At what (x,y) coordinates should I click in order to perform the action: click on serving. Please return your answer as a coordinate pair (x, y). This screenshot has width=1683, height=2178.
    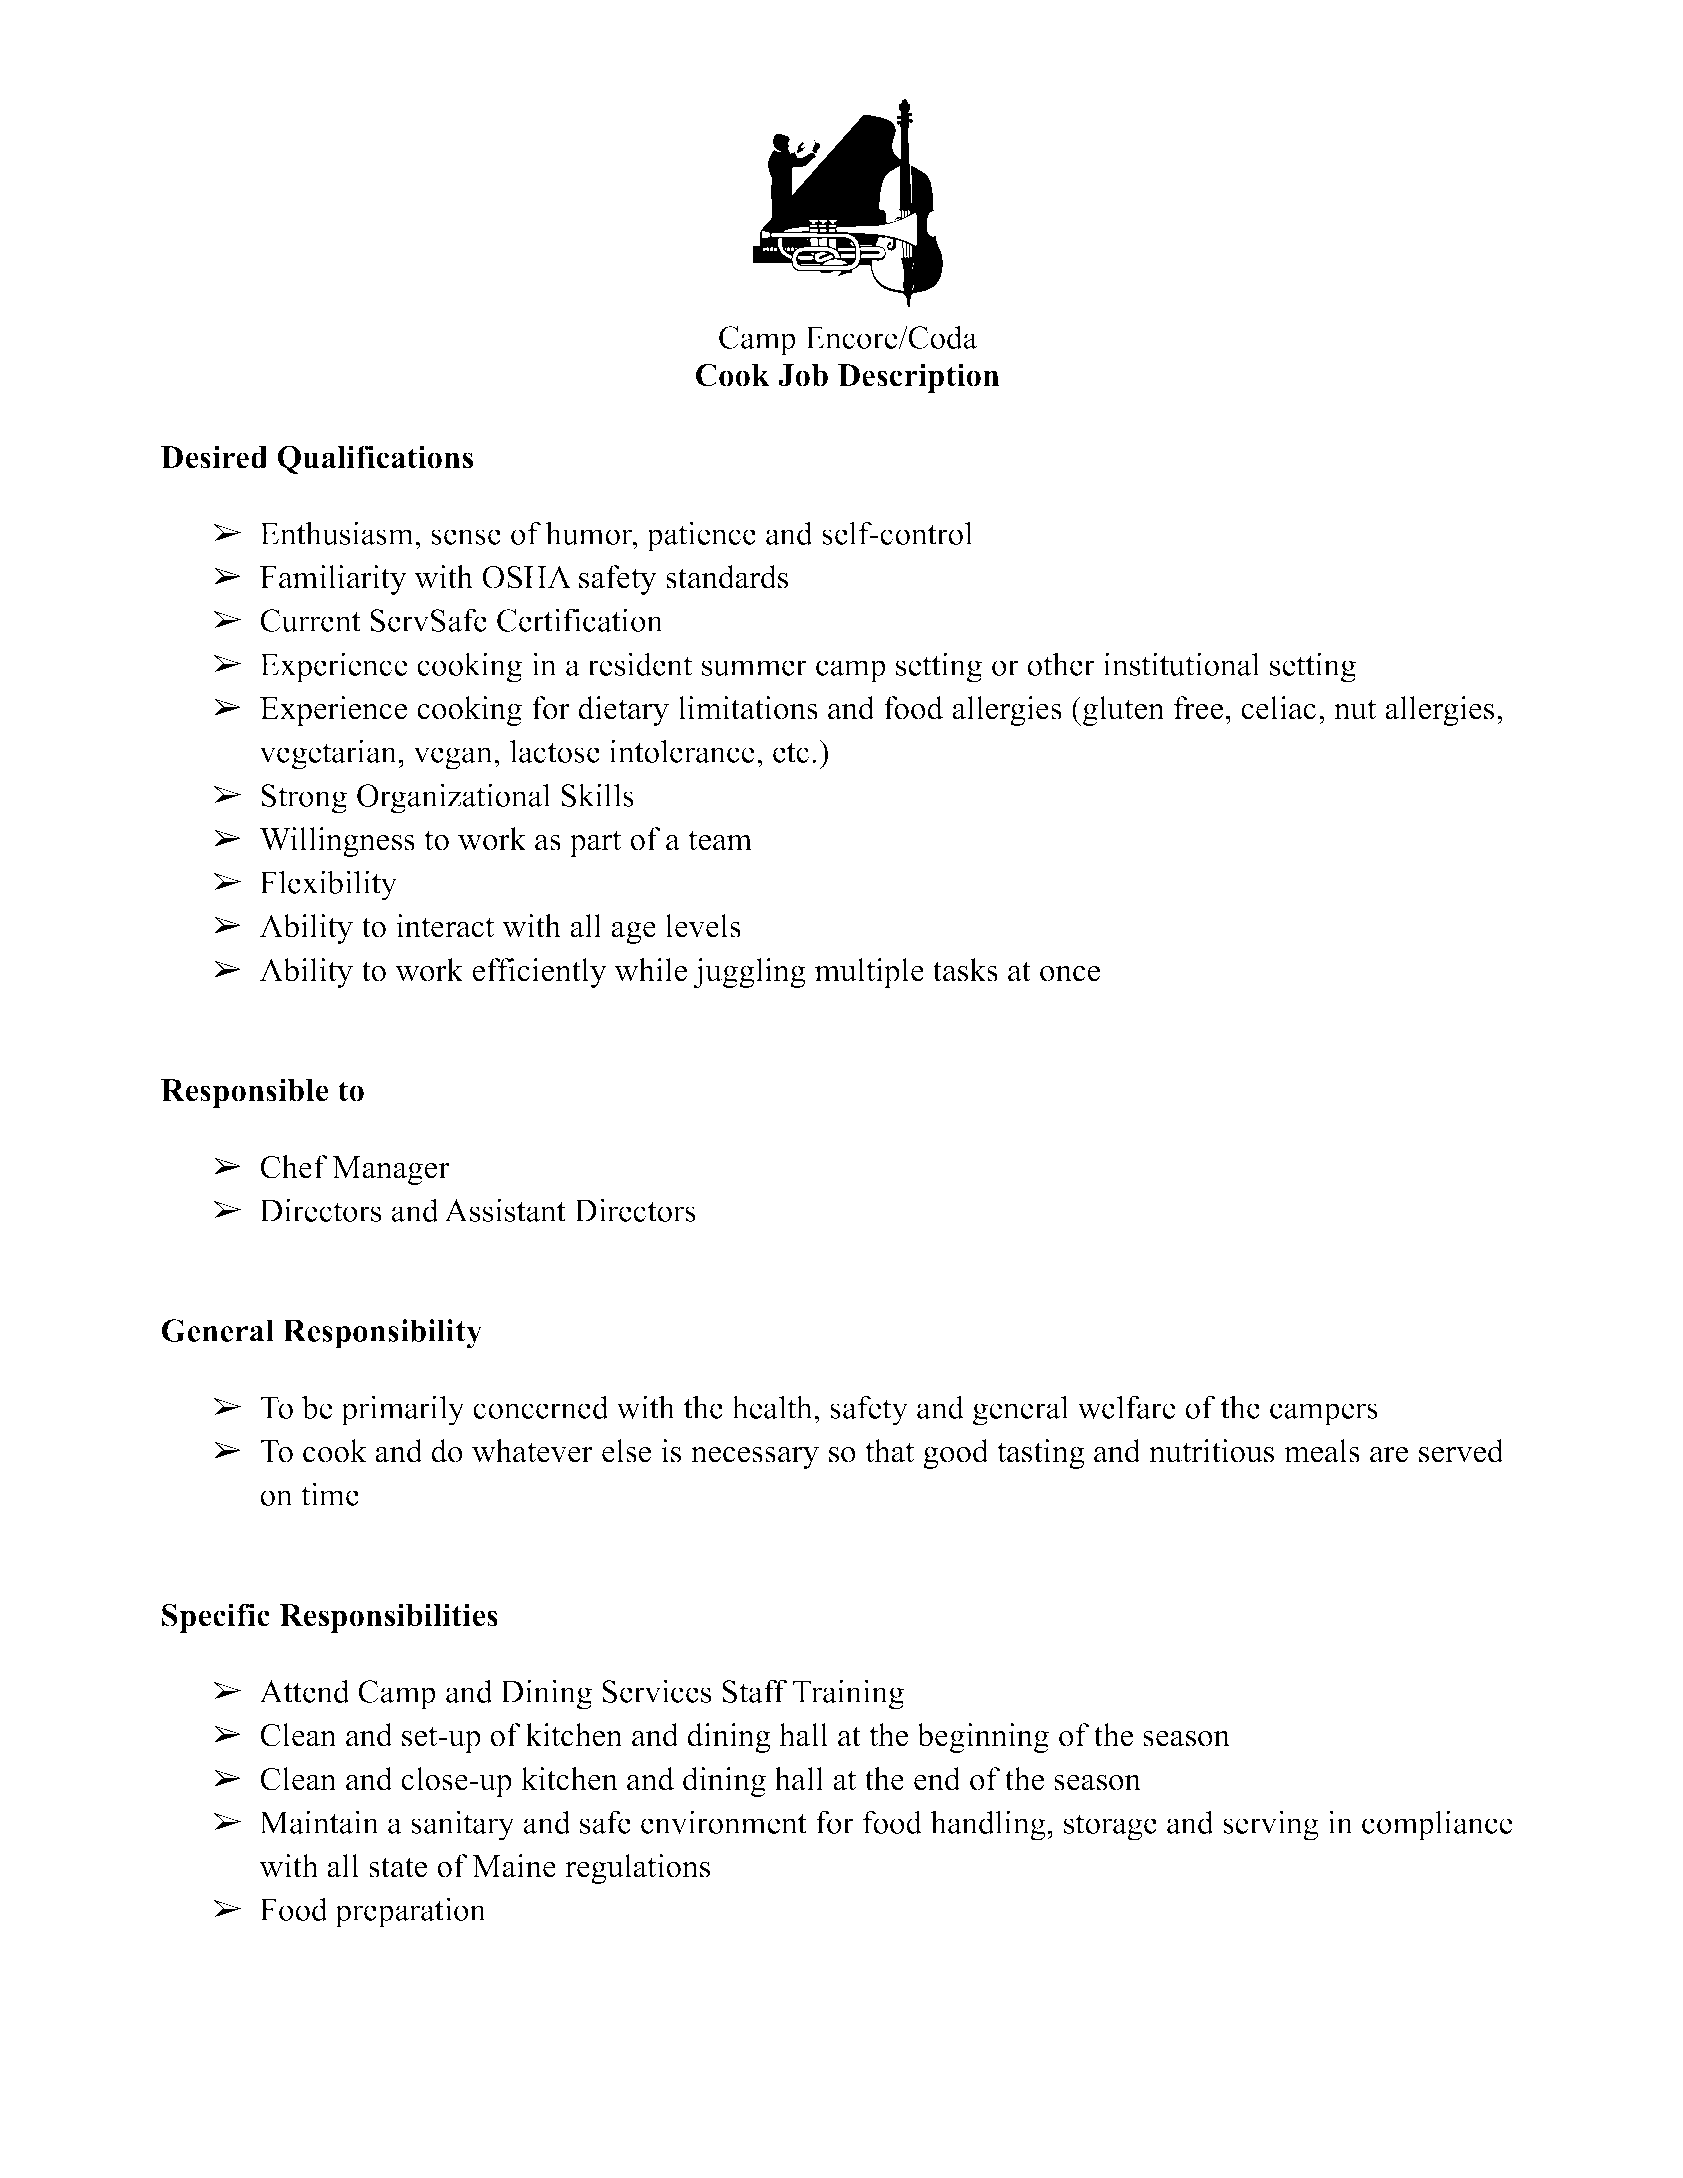
    Looking at the image, I should click on (1271, 1825).
